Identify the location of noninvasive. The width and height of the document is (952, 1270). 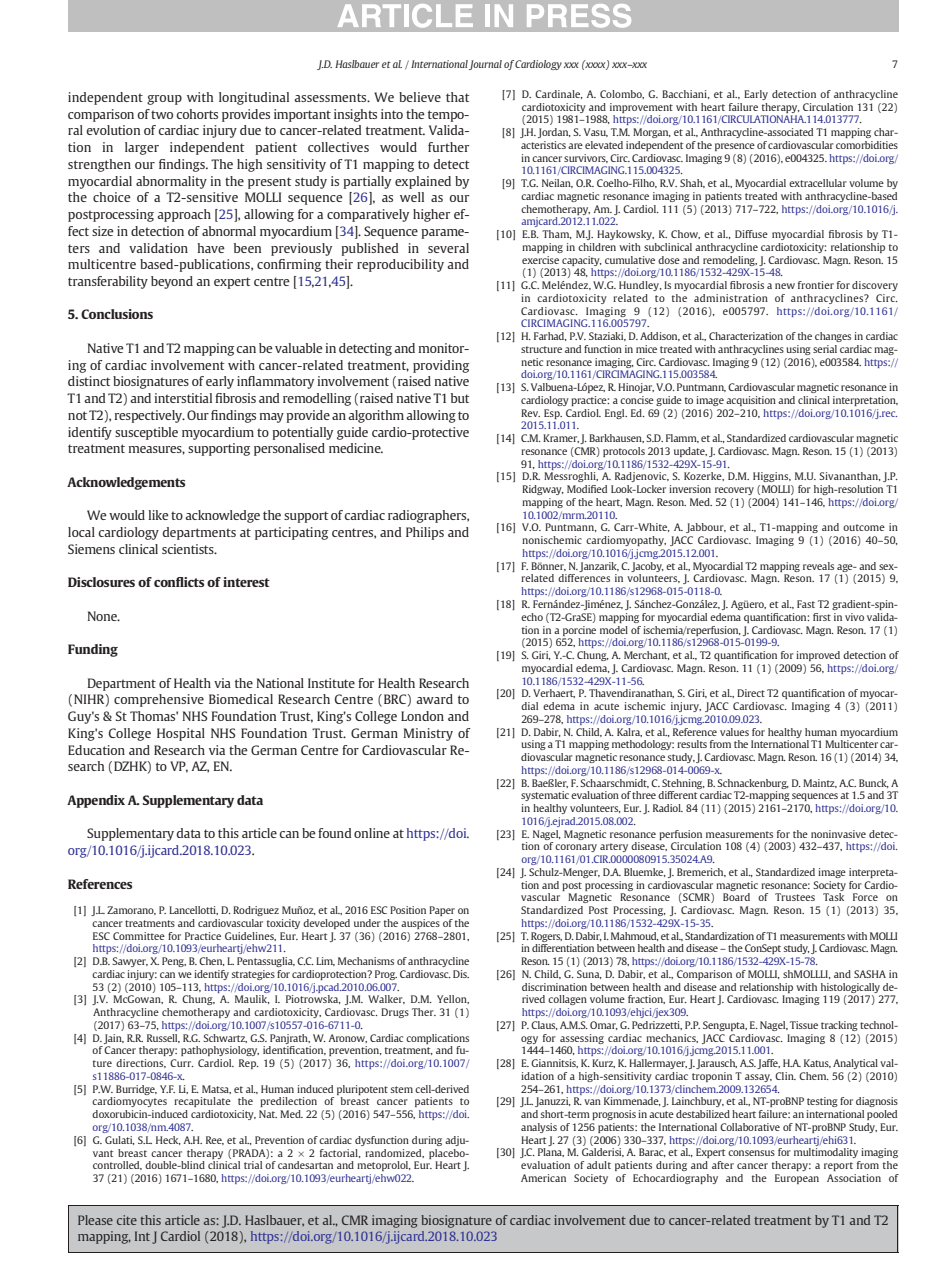
(838, 834).
